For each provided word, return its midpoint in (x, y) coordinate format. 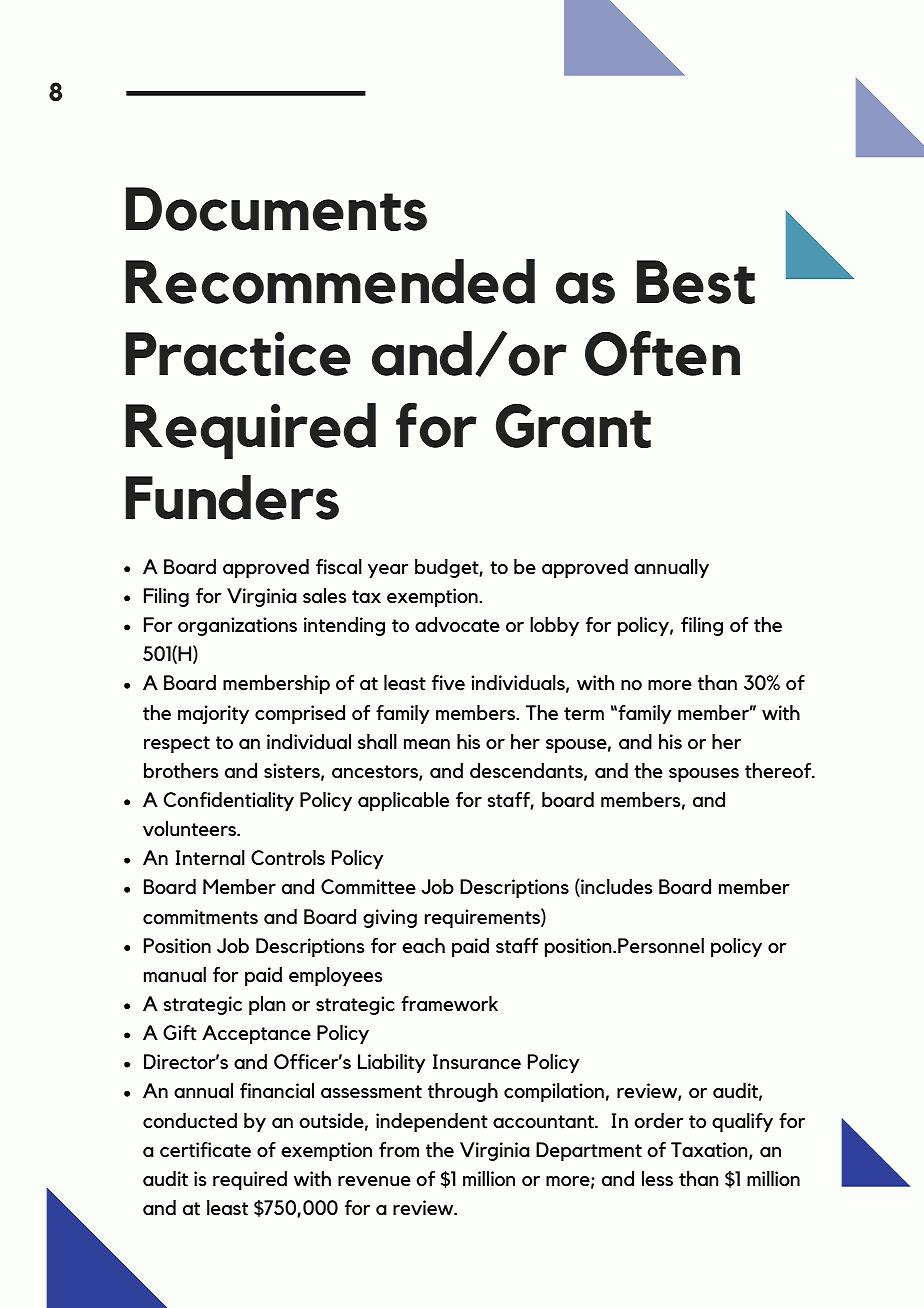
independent (432, 1122)
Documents (276, 209)
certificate (205, 1150)
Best (696, 282)
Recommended (330, 281)
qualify (742, 1122)
